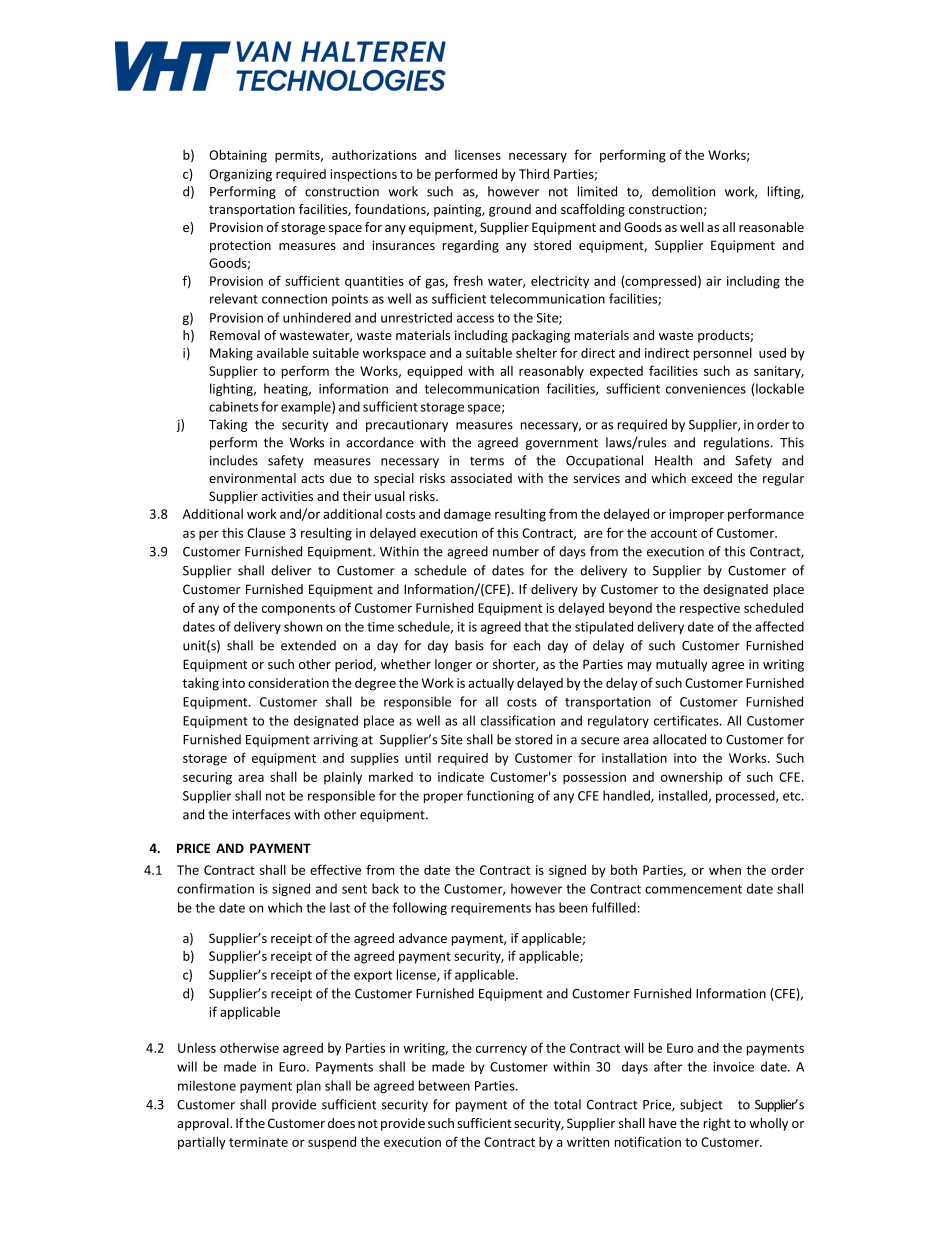  What do you see at coordinates (240, 175) in the document?
I see `Organizing` at bounding box center [240, 175].
